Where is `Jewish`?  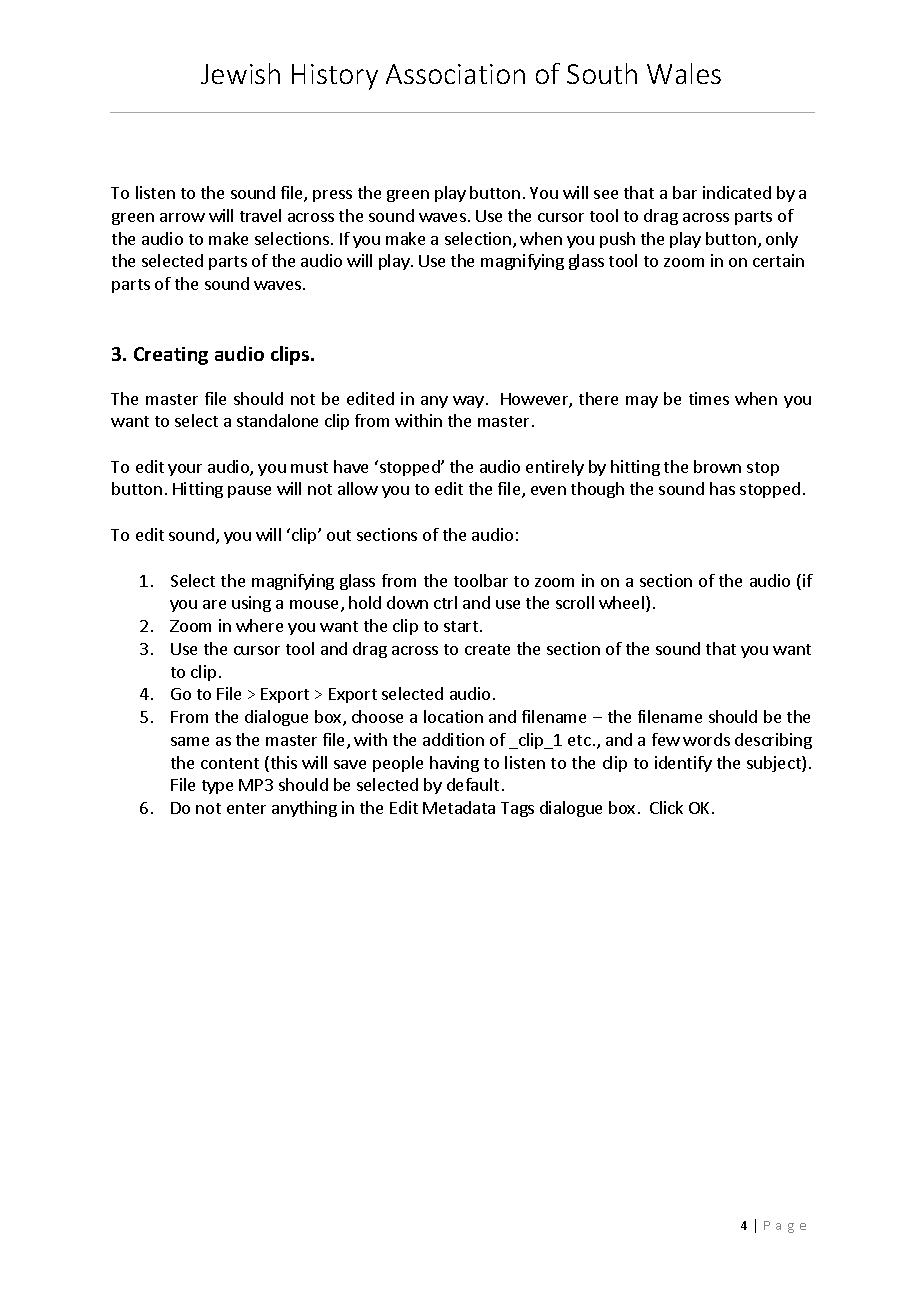 Jewish is located at coordinates (240, 73).
